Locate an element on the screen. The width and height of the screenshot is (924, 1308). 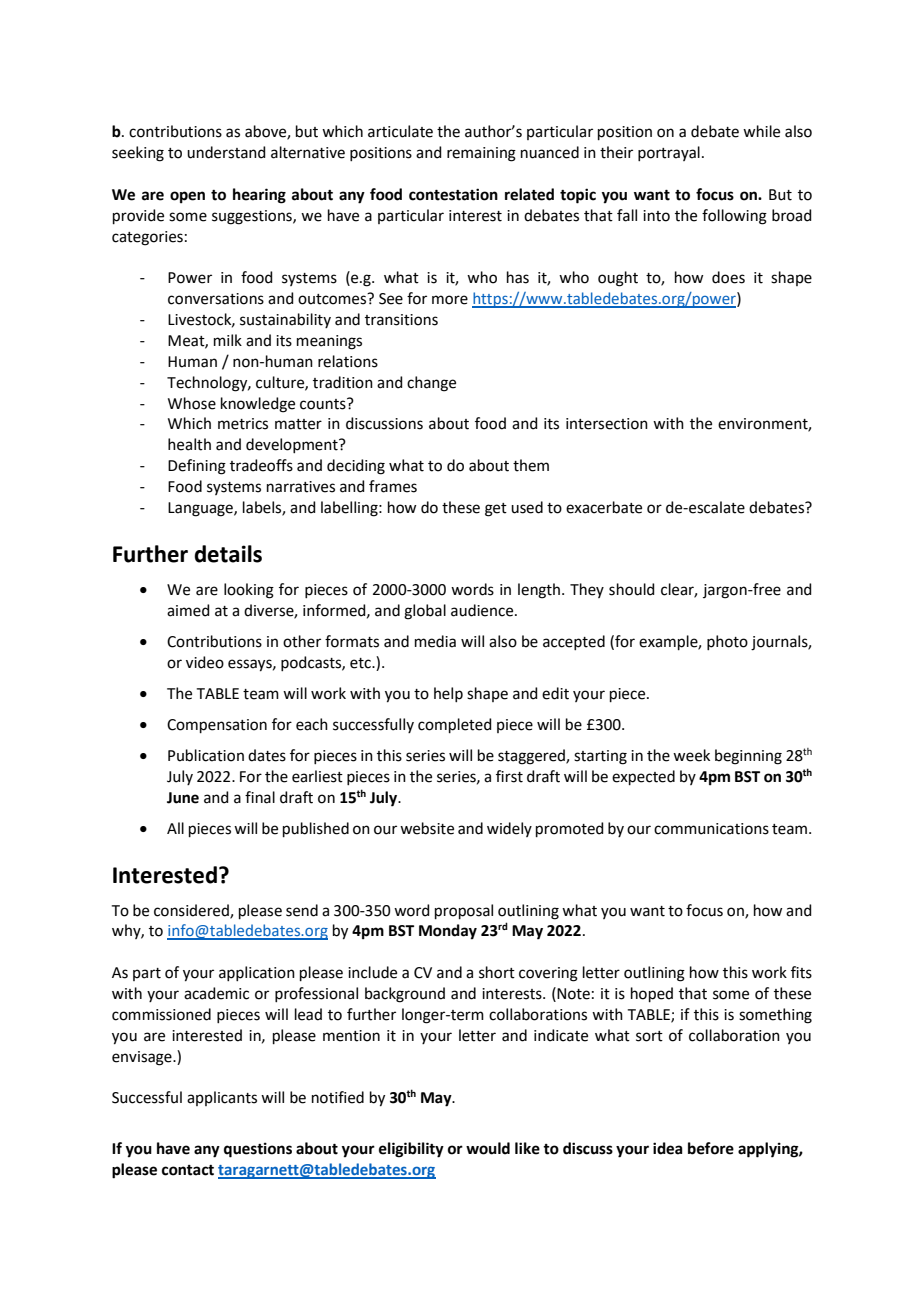
photo is located at coordinates (727, 642).
